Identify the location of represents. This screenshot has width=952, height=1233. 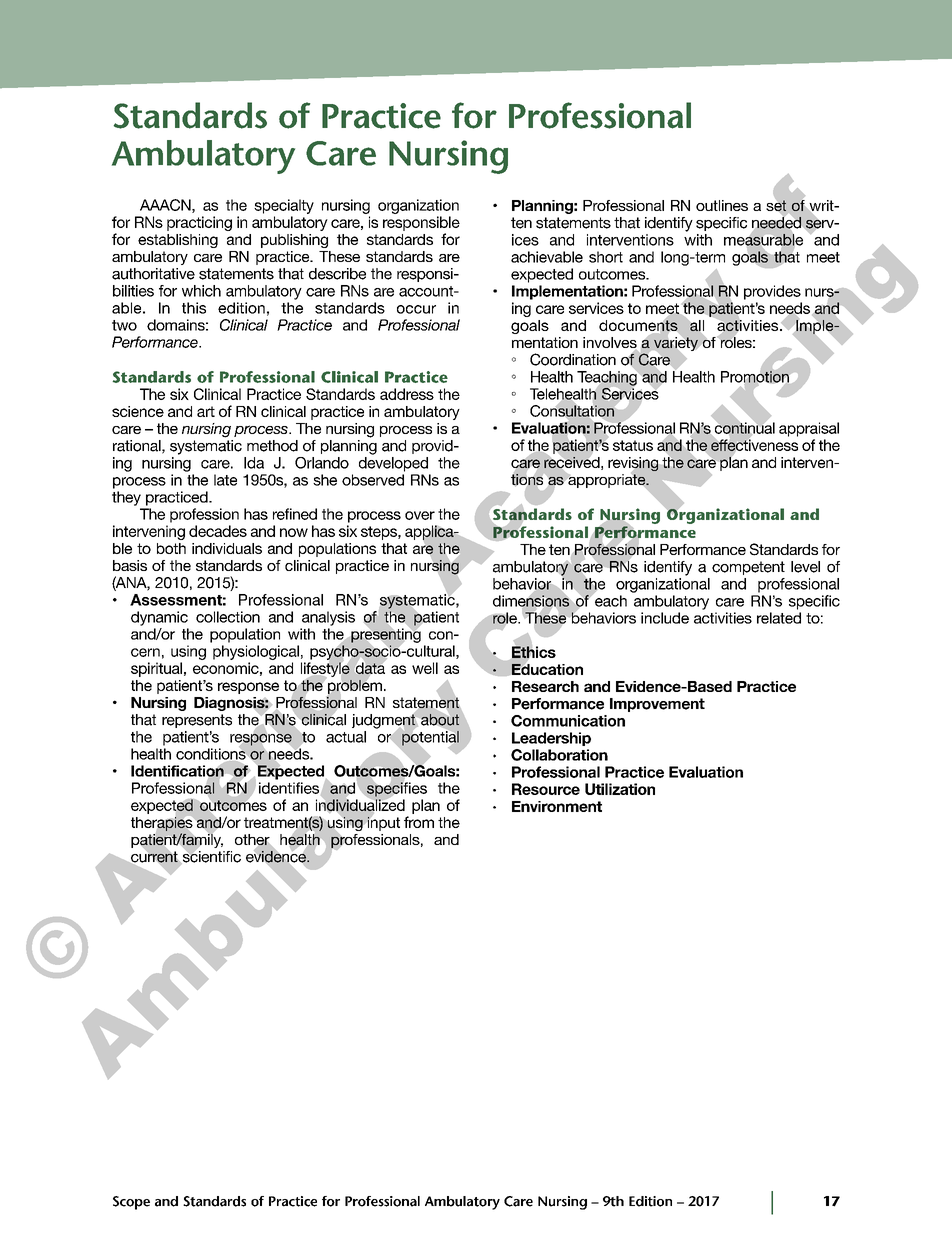
(197, 721).
